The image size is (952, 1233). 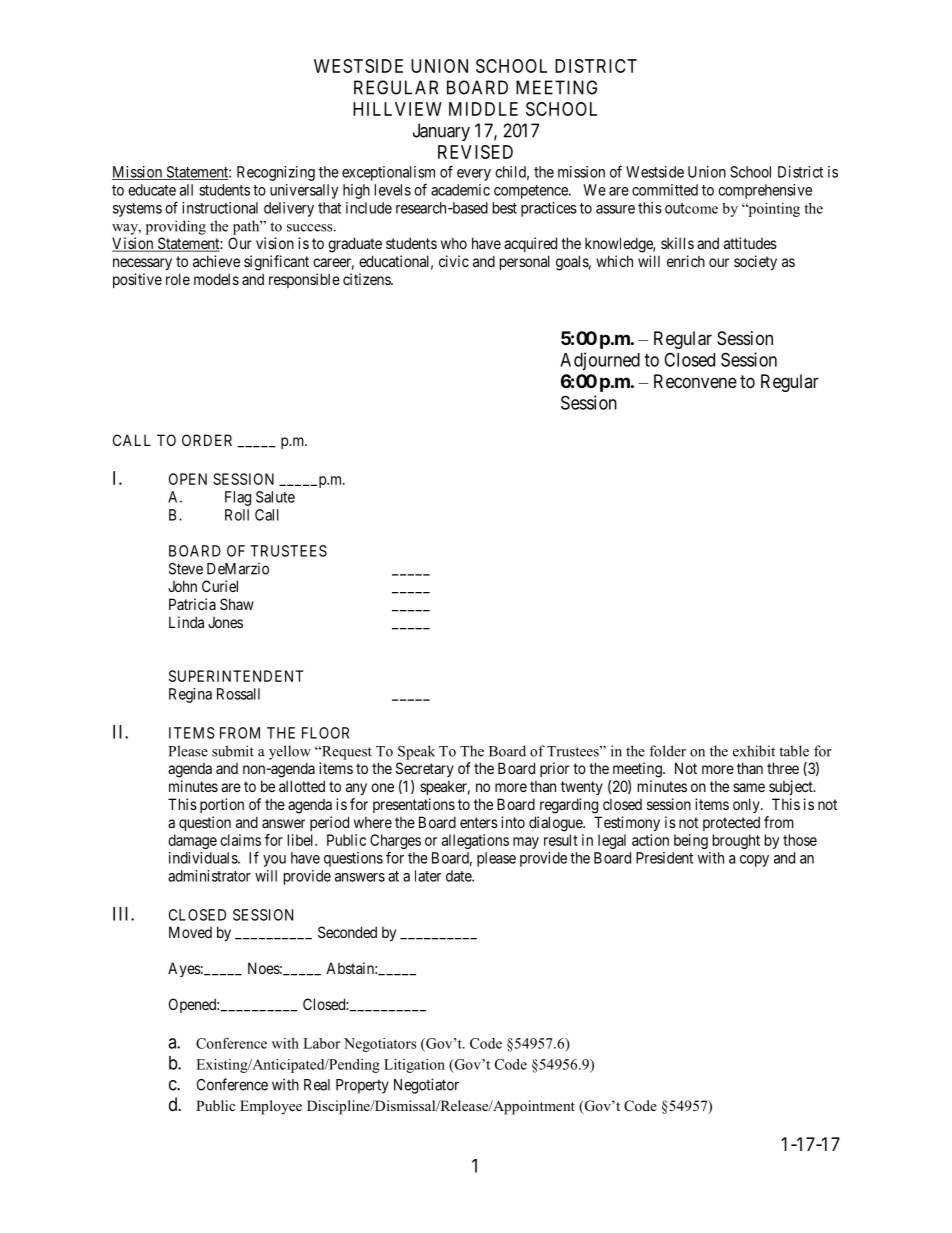 I want to click on Recognizing, so click(x=276, y=173).
